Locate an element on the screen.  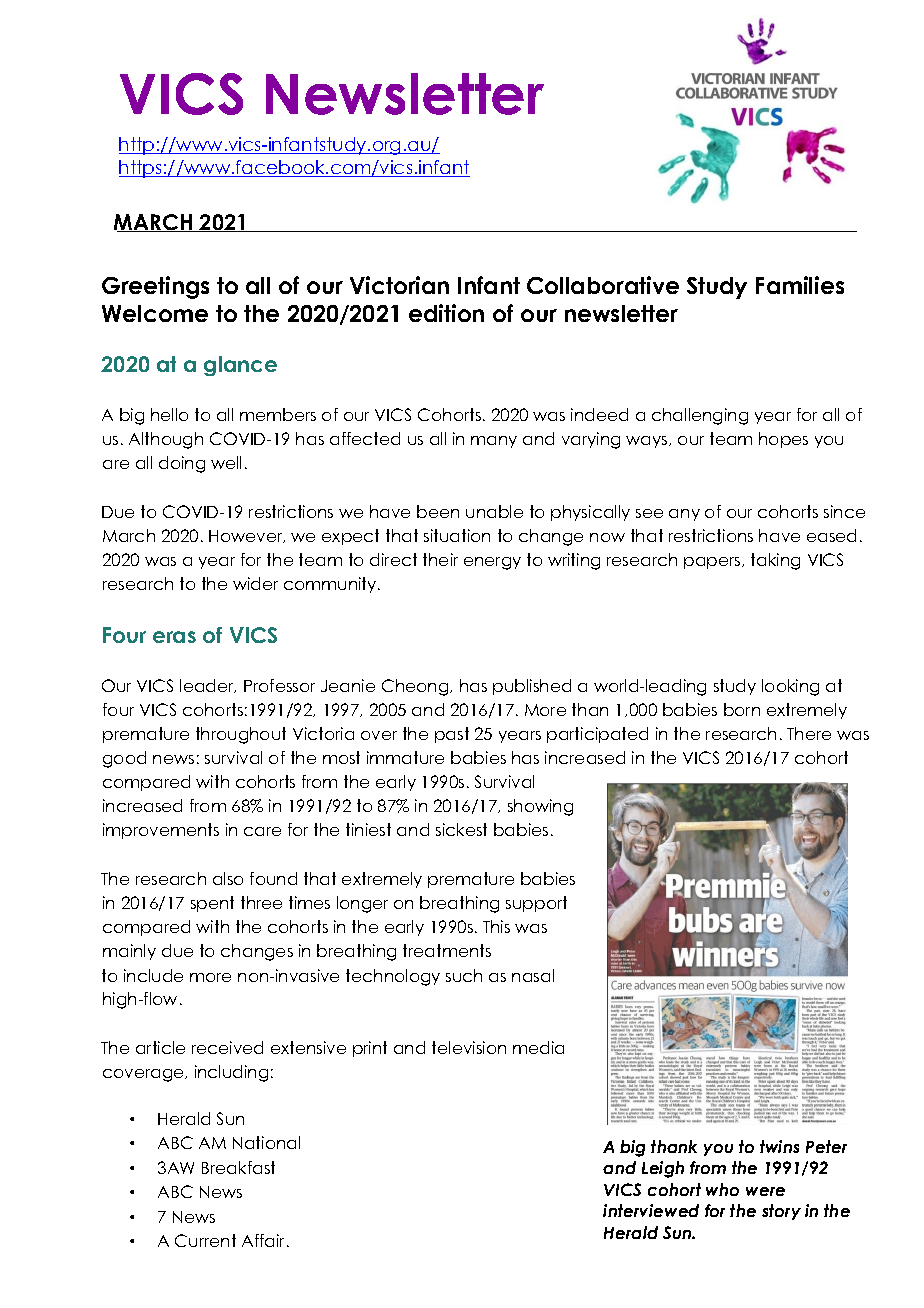
past is located at coordinates (452, 735).
